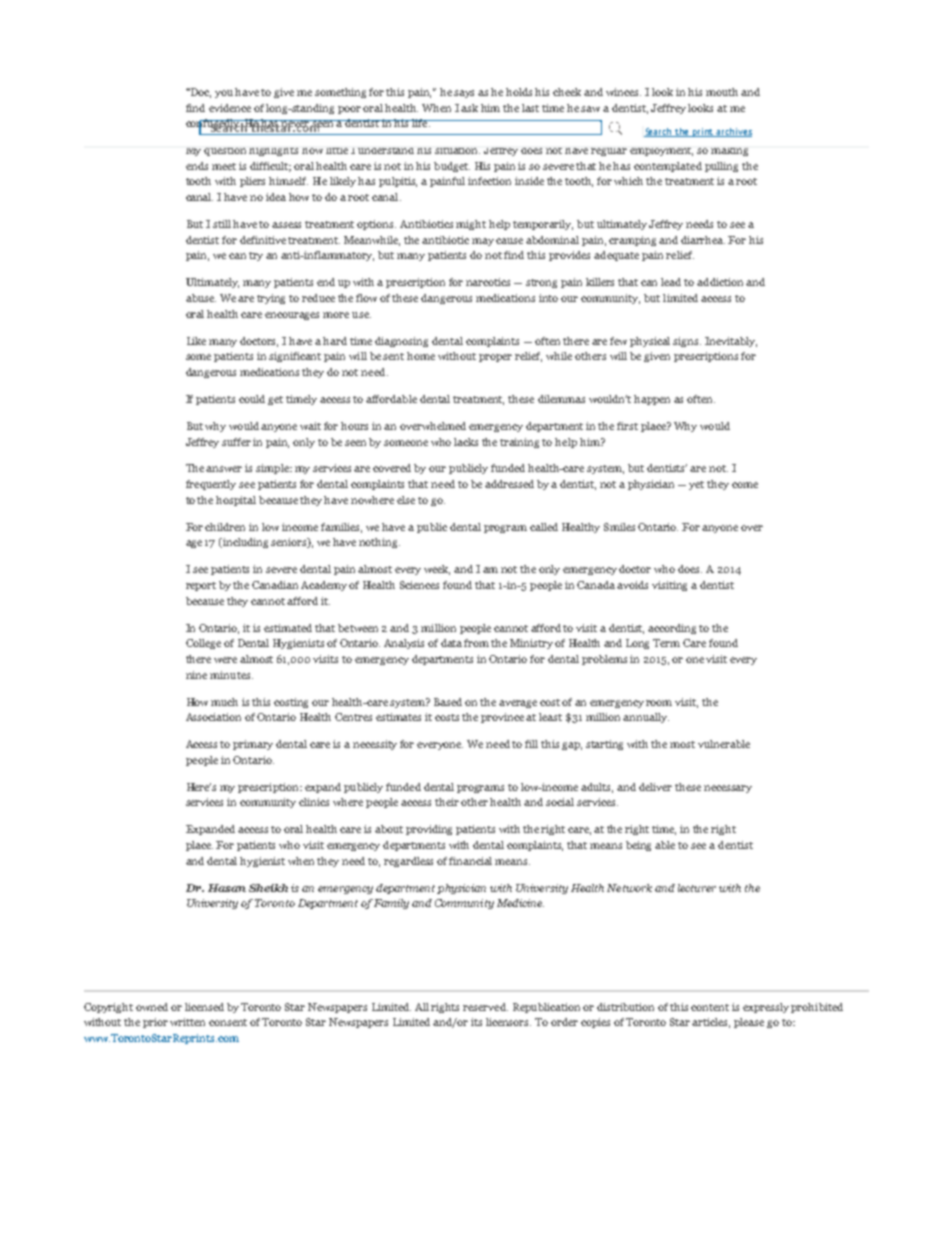  Describe the element at coordinates (447, 802) in the document. I see `their` at that location.
